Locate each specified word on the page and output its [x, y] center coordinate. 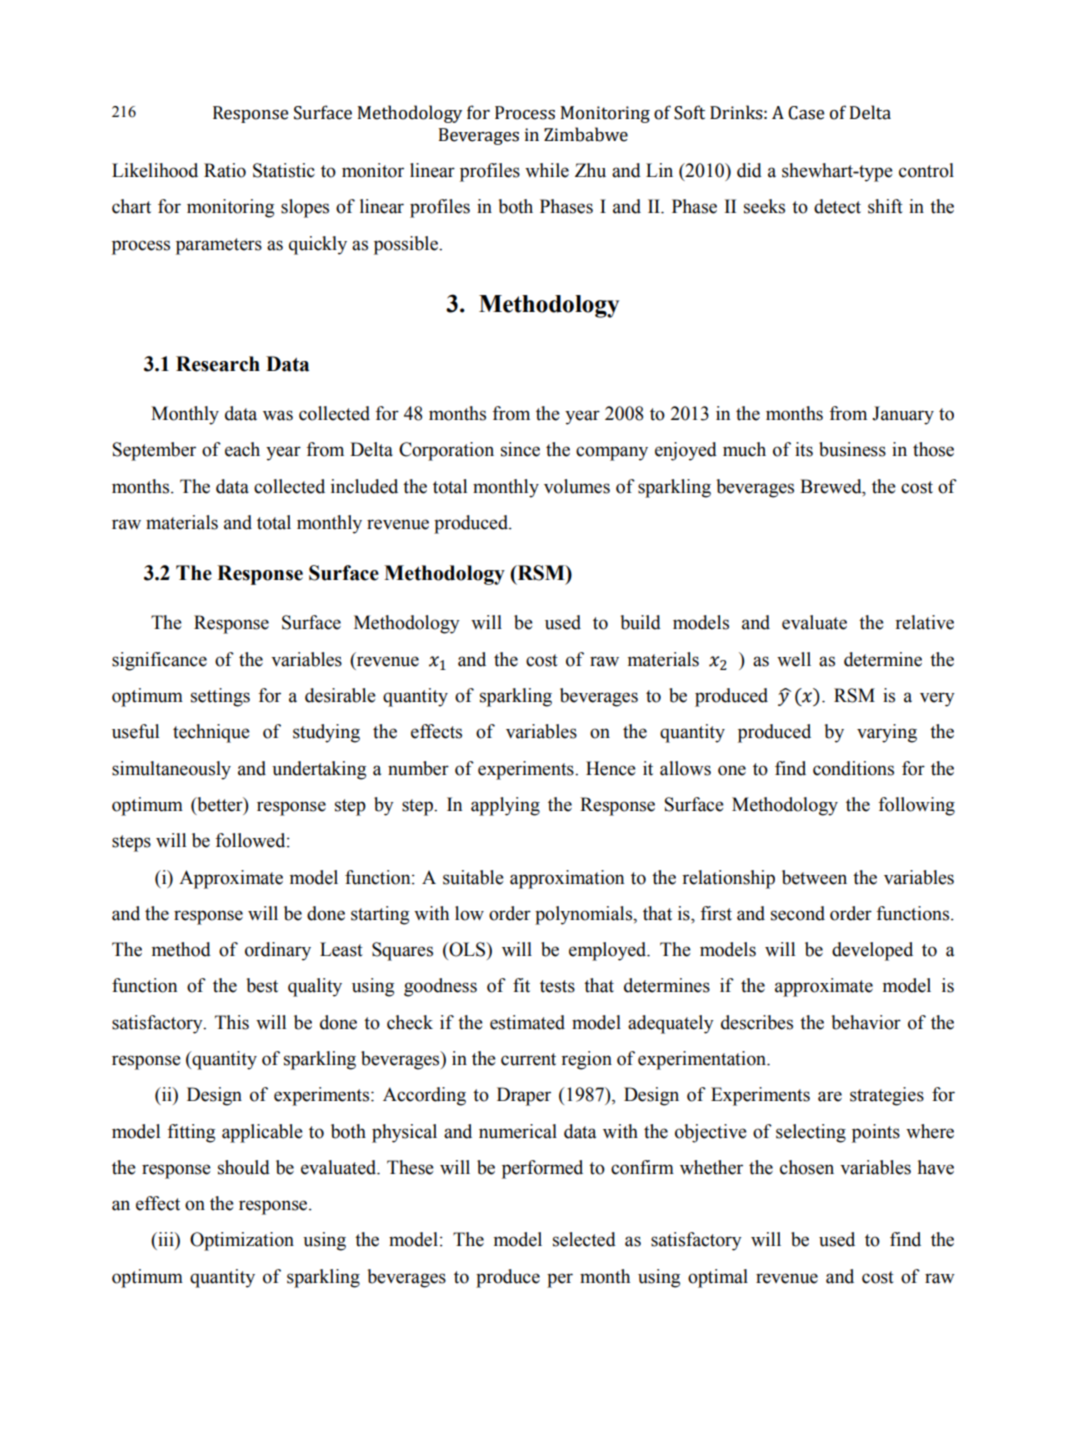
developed [872, 951]
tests [557, 986]
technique [211, 733]
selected [584, 1239]
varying [887, 733]
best [262, 985]
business [852, 449]
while [547, 170]
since [520, 449]
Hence [611, 768]
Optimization [242, 1241]
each [242, 449]
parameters [219, 246]
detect [837, 206]
